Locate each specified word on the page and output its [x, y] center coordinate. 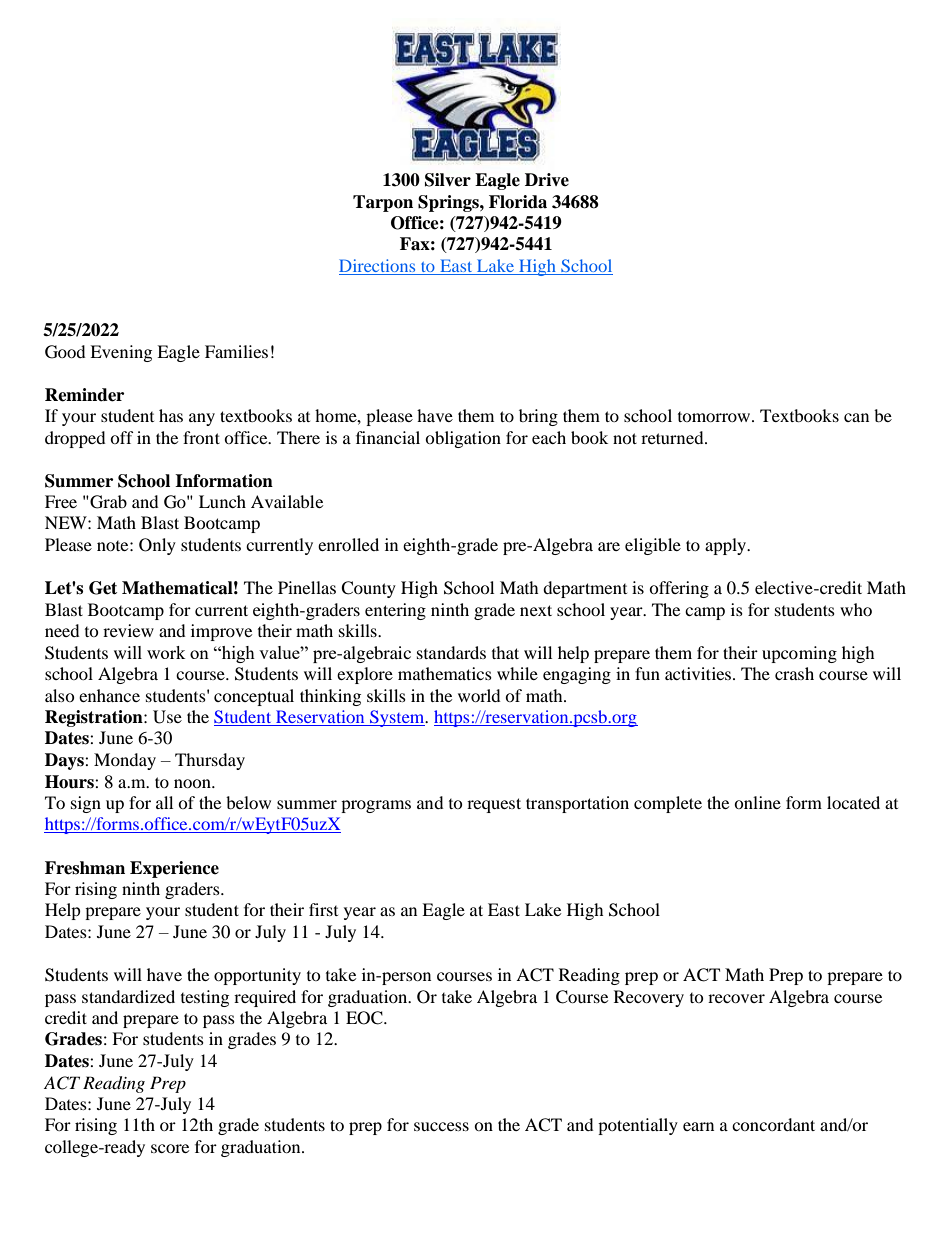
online [757, 802]
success [441, 1126]
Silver [448, 180]
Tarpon [383, 203]
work [166, 652]
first [323, 909]
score [170, 1148]
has [171, 415]
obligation [463, 439]
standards [451, 652]
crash [794, 673]
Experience [174, 869]
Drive [547, 180]
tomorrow [715, 417]
